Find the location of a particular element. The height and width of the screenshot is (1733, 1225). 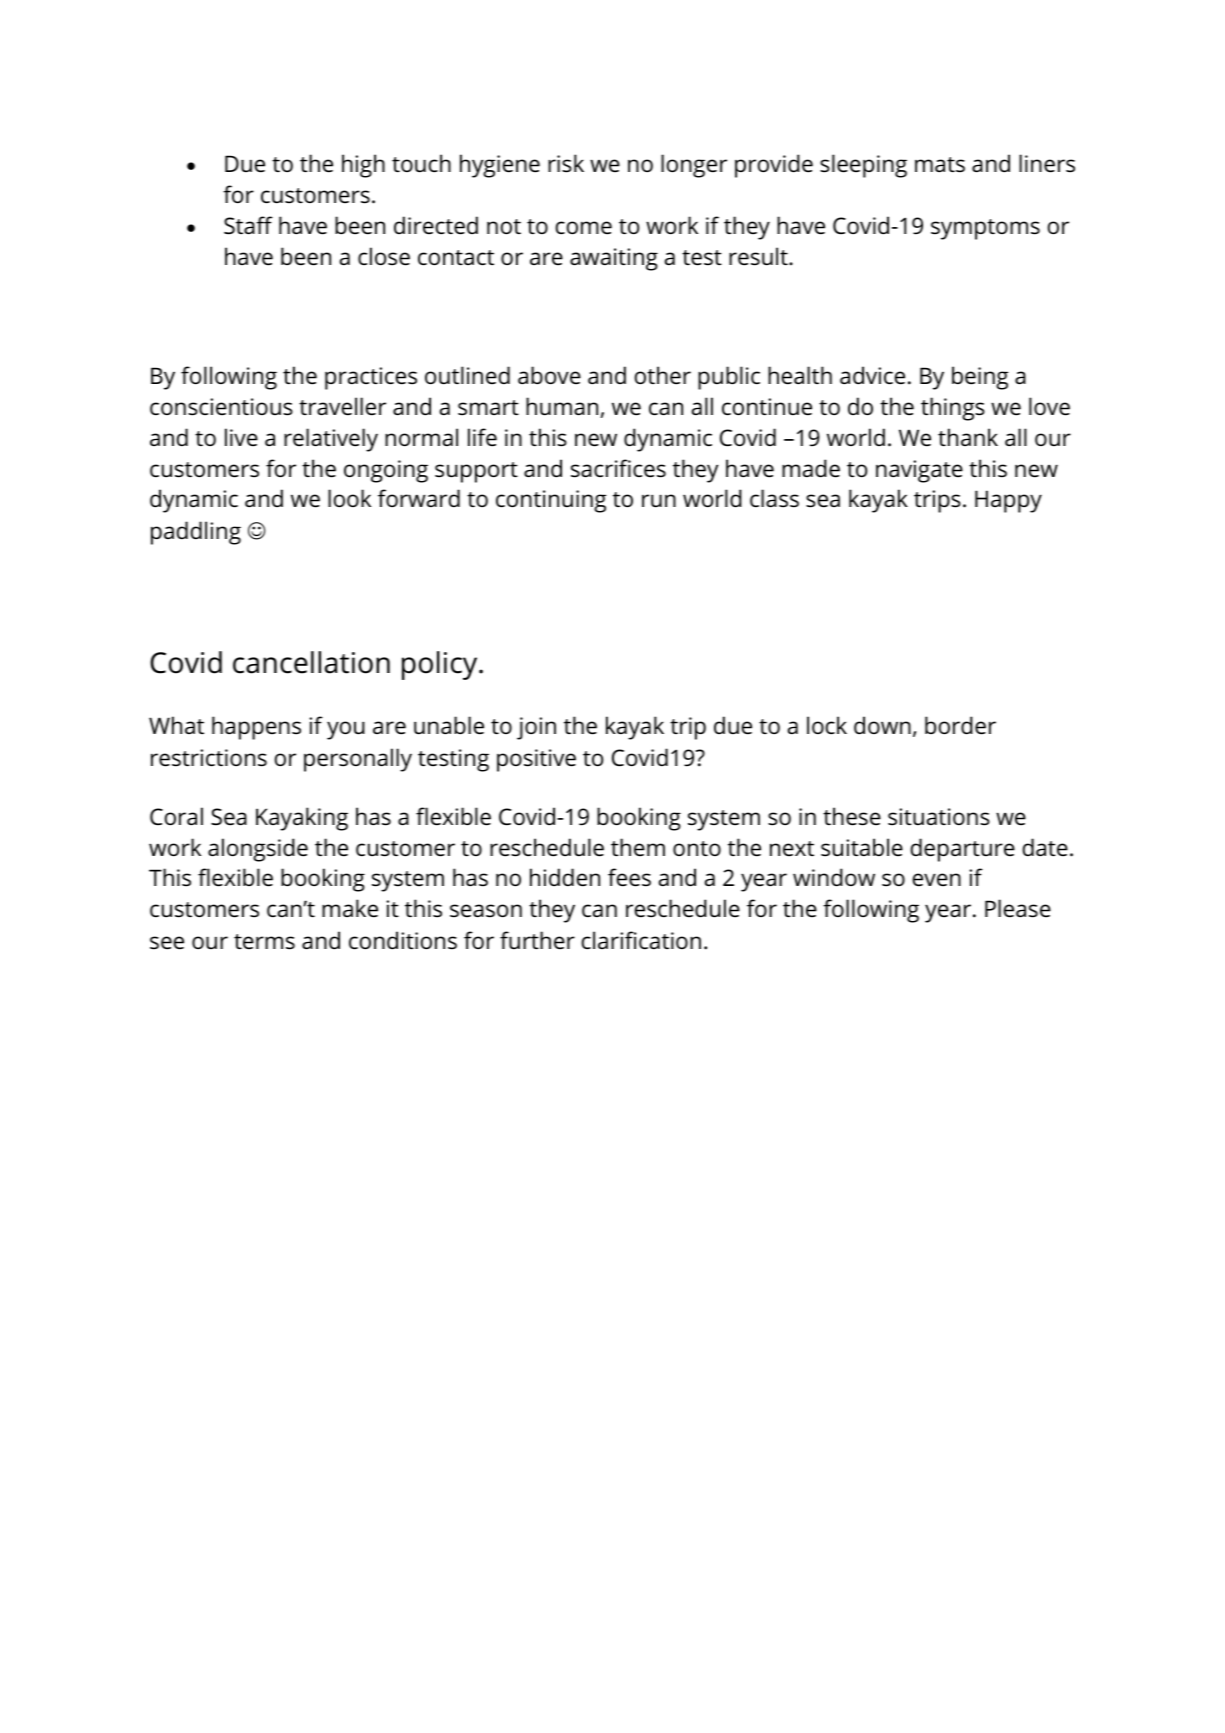

border is located at coordinates (960, 725).
